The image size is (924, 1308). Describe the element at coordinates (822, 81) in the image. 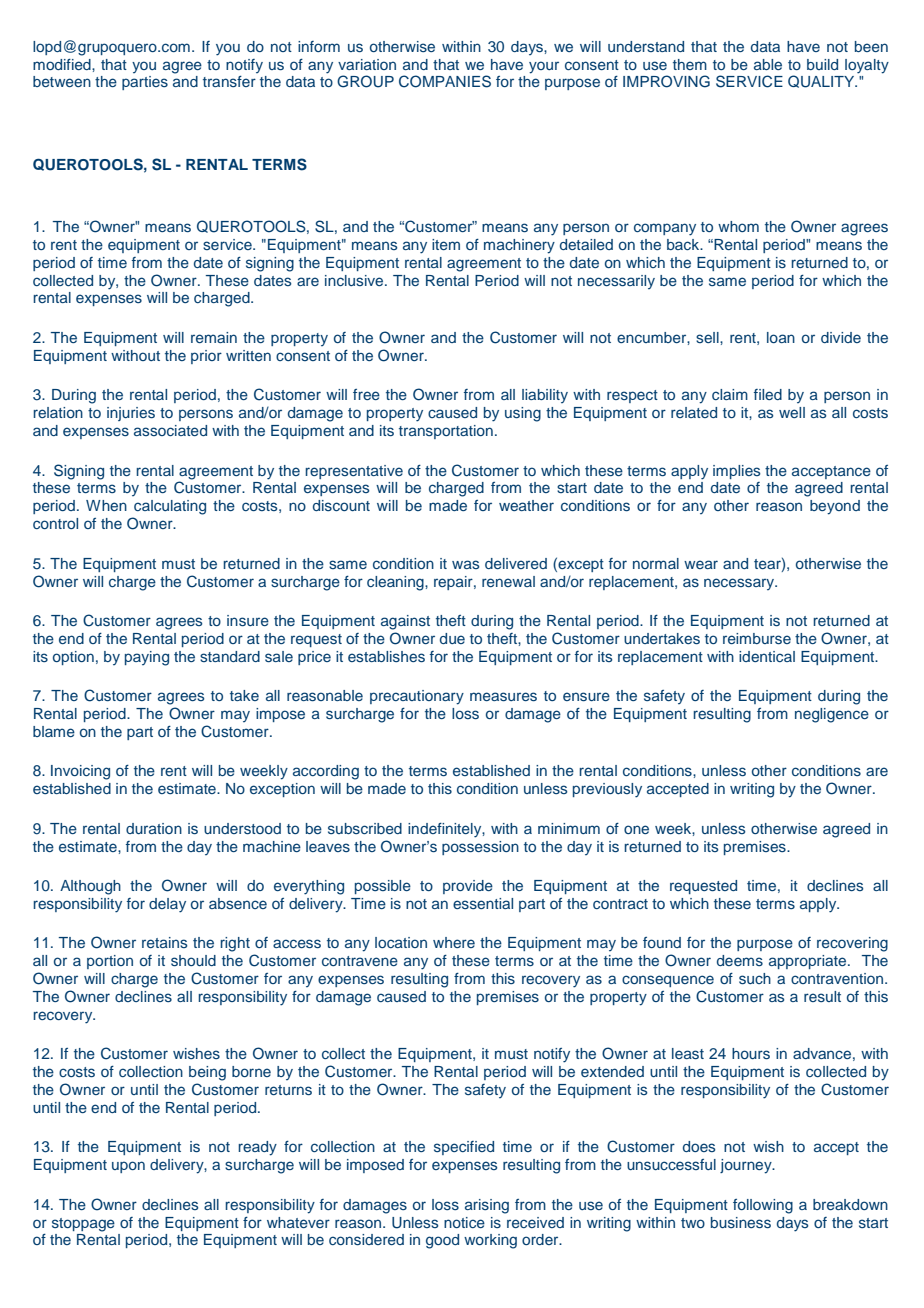

I see `QUALITY` at that location.
